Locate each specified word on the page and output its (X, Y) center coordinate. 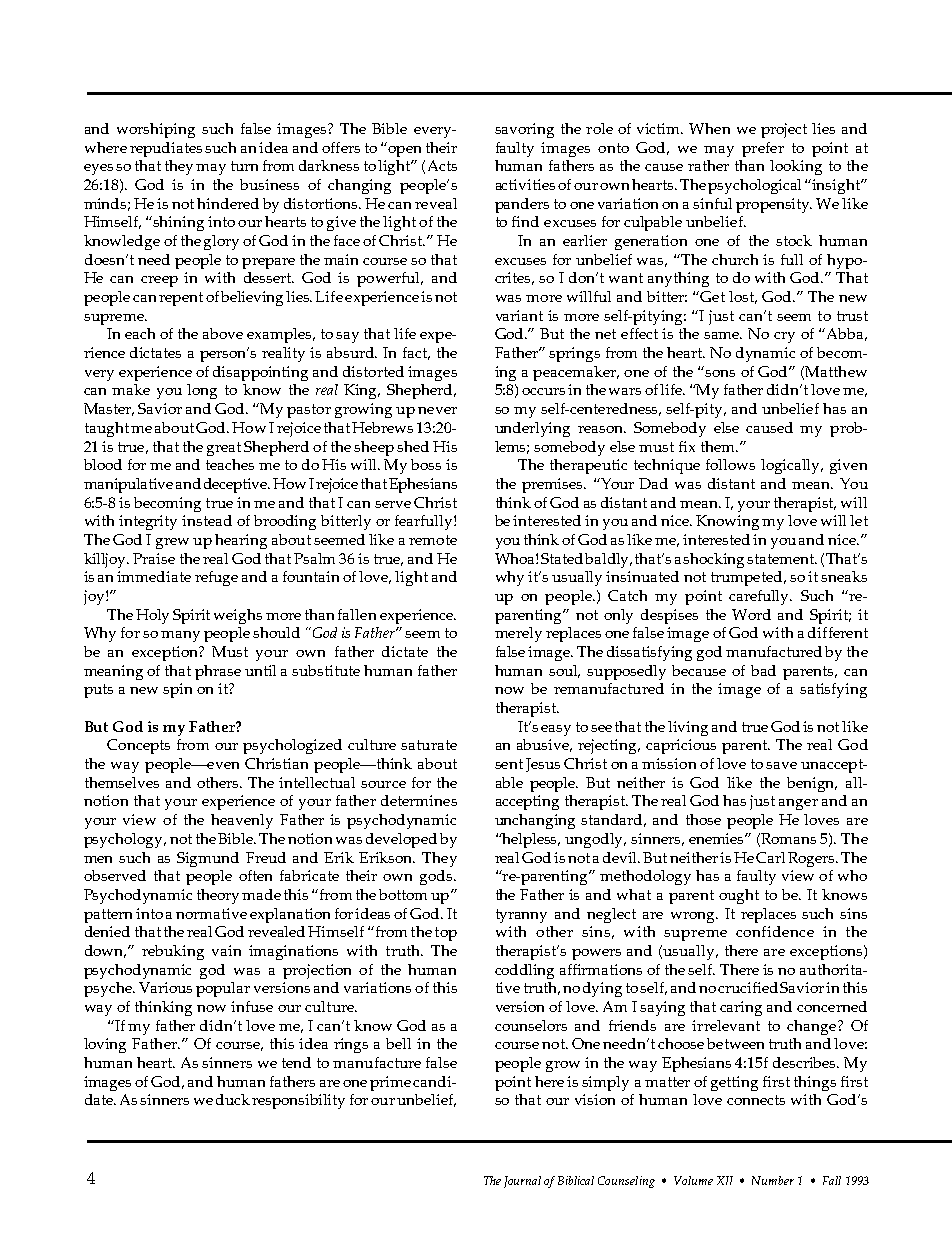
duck (233, 1099)
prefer (763, 149)
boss (426, 464)
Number (773, 1180)
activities (525, 184)
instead (207, 520)
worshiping (156, 130)
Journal (522, 1182)
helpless (530, 840)
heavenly (242, 821)
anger (798, 804)
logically (792, 466)
